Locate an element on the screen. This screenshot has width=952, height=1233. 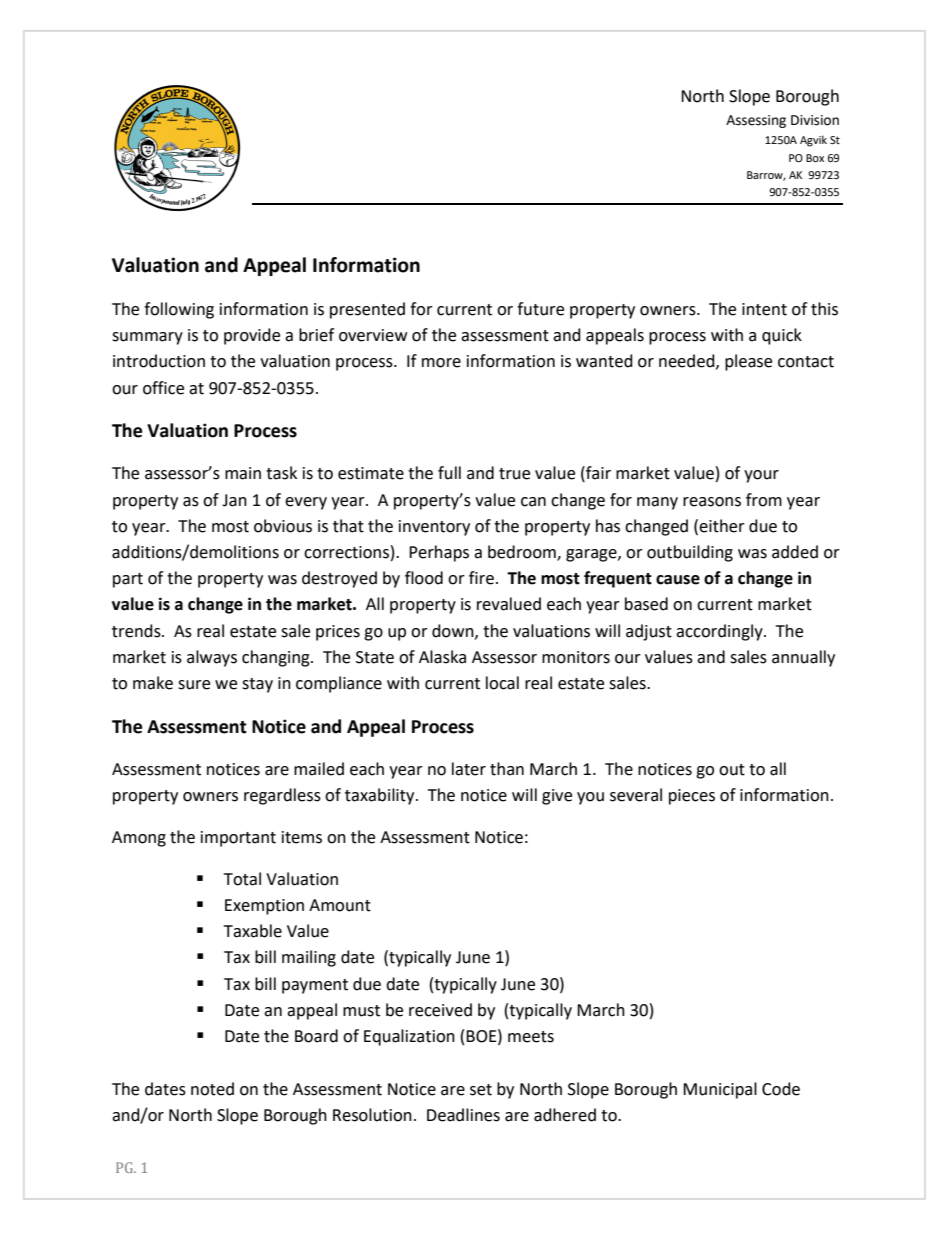
Assessing is located at coordinates (756, 121).
